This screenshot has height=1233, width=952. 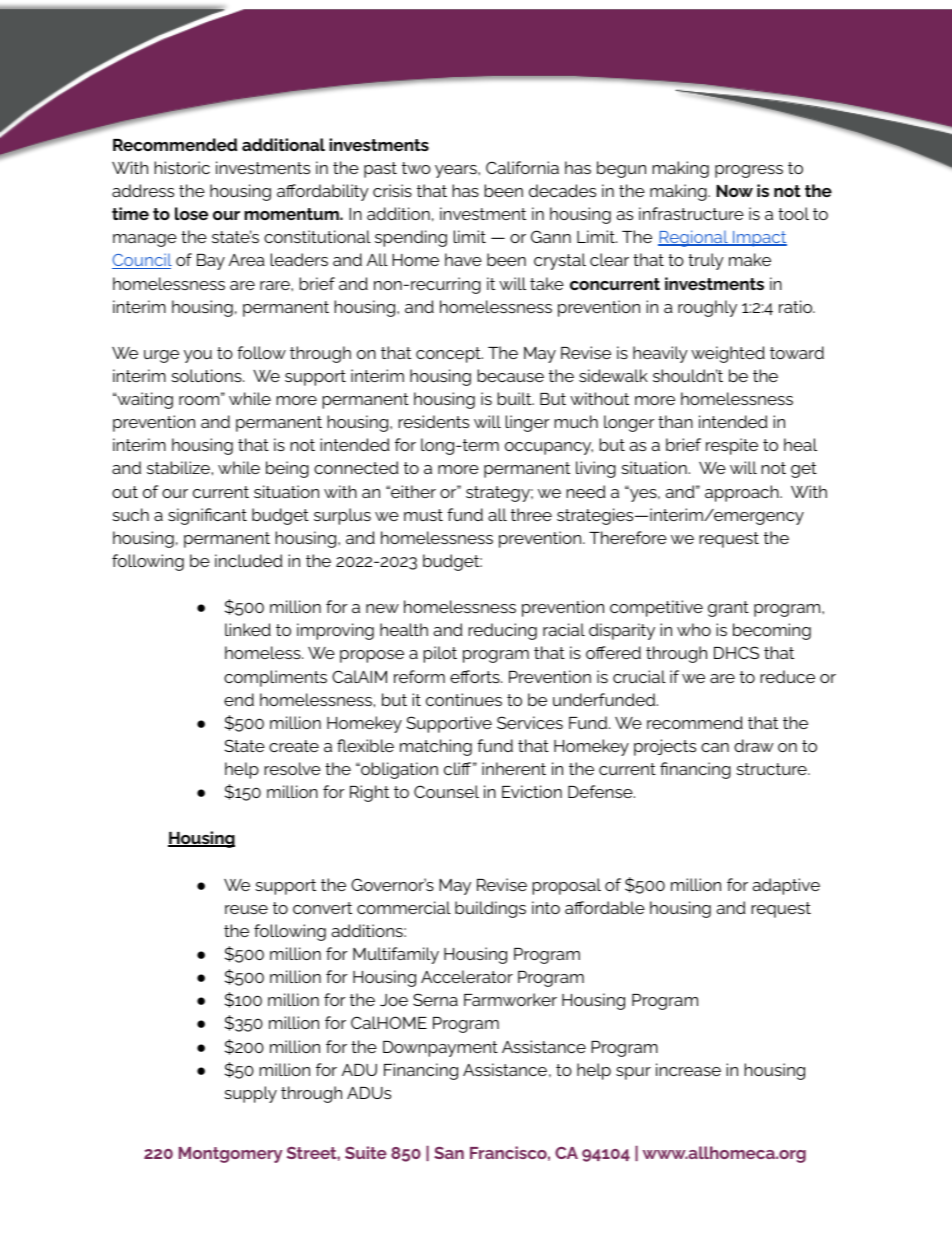 What do you see at coordinates (457, 171) in the screenshot?
I see `years` at bounding box center [457, 171].
